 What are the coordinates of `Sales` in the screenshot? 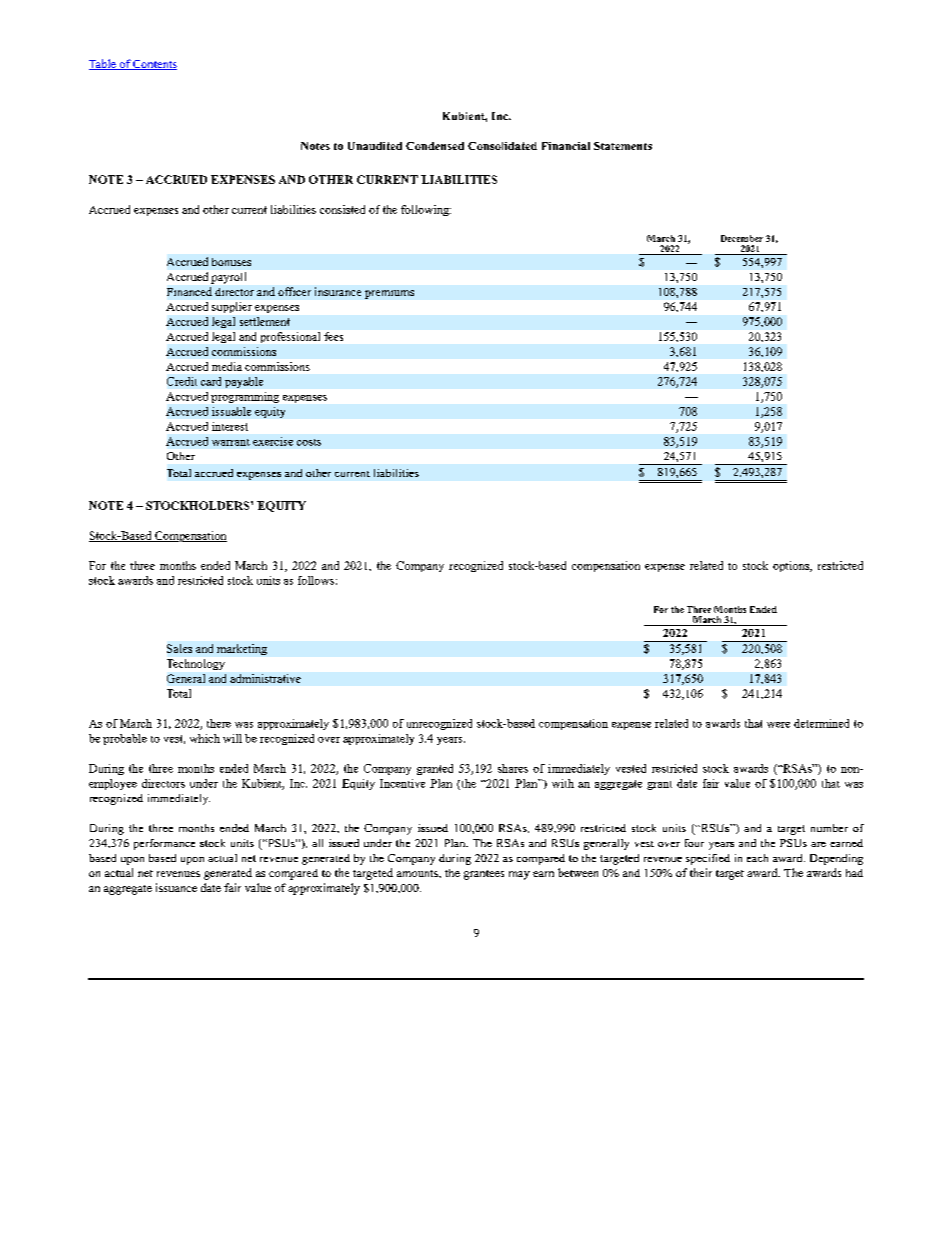 It's located at (179, 648).
